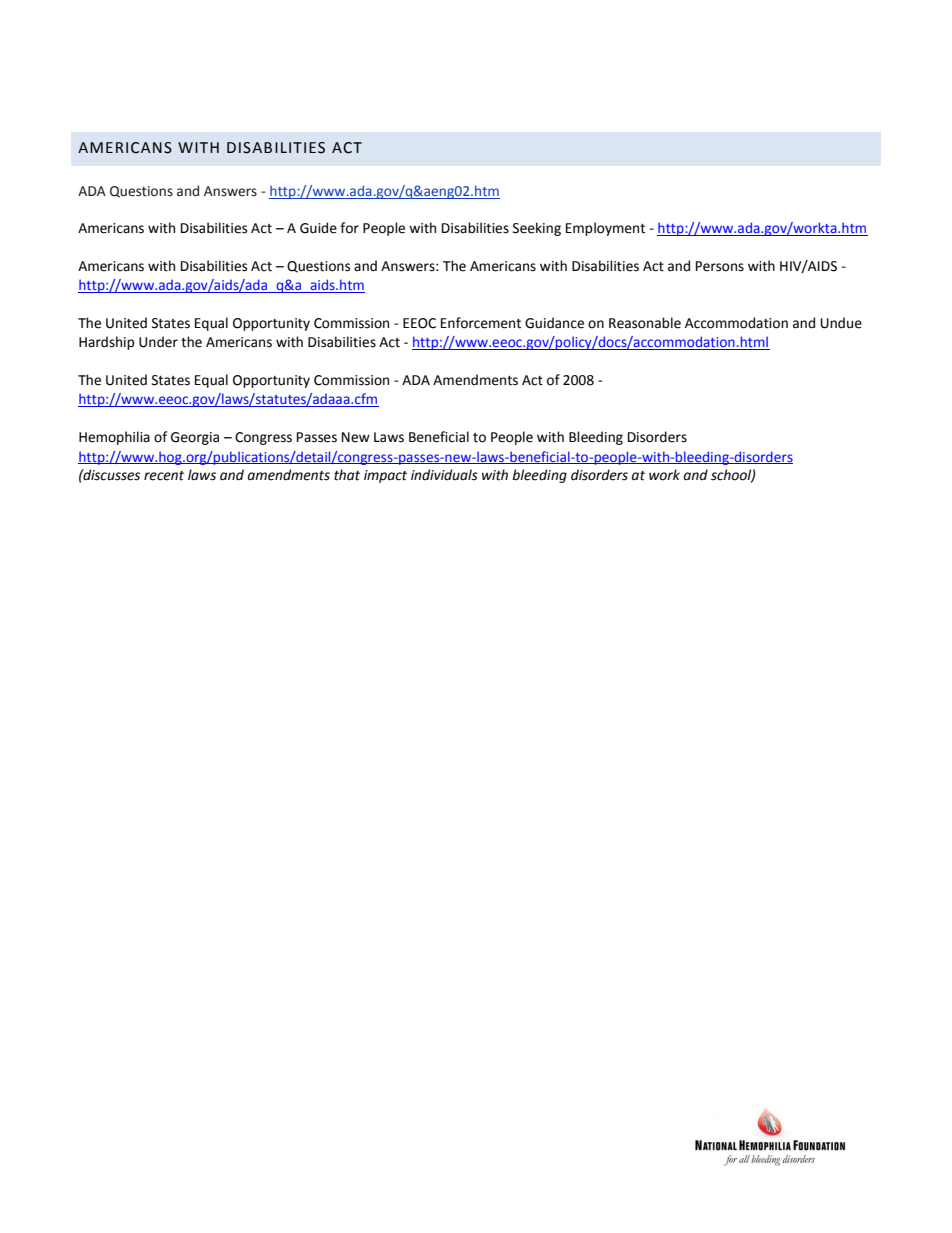 The width and height of the document is (952, 1233). What do you see at coordinates (164, 476) in the document?
I see `recent` at bounding box center [164, 476].
